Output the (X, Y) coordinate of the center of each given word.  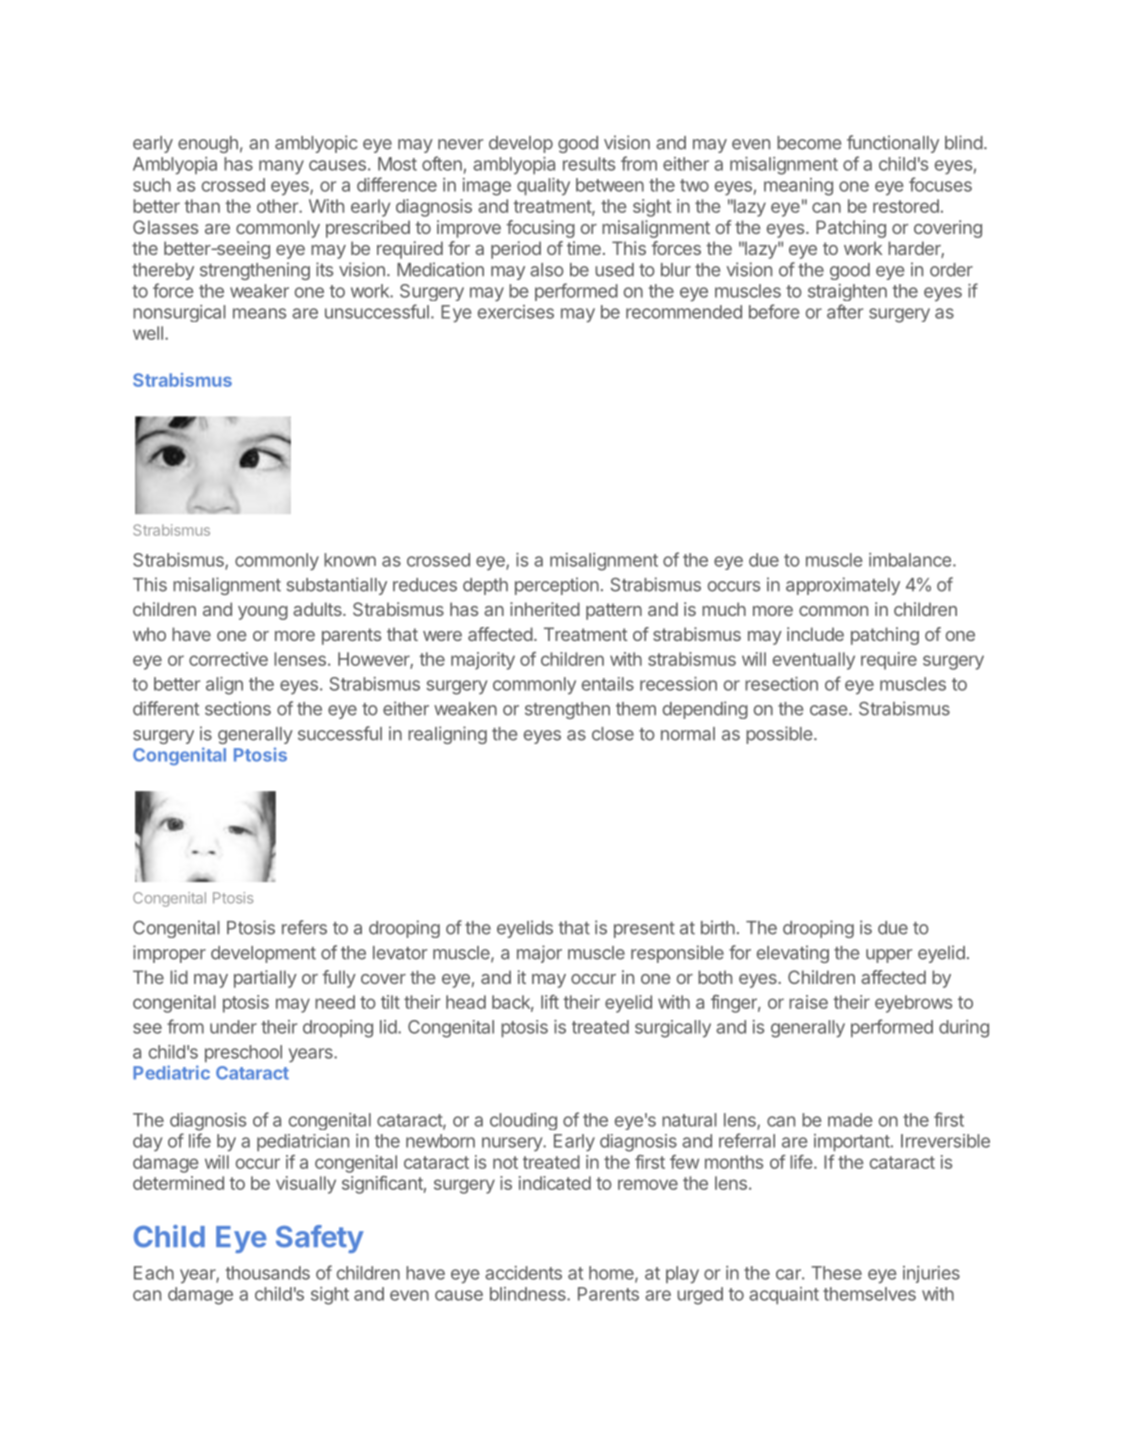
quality (543, 187)
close (613, 734)
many (281, 167)
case (830, 710)
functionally (893, 144)
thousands (268, 1273)
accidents (523, 1273)
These (836, 1273)
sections (238, 708)
